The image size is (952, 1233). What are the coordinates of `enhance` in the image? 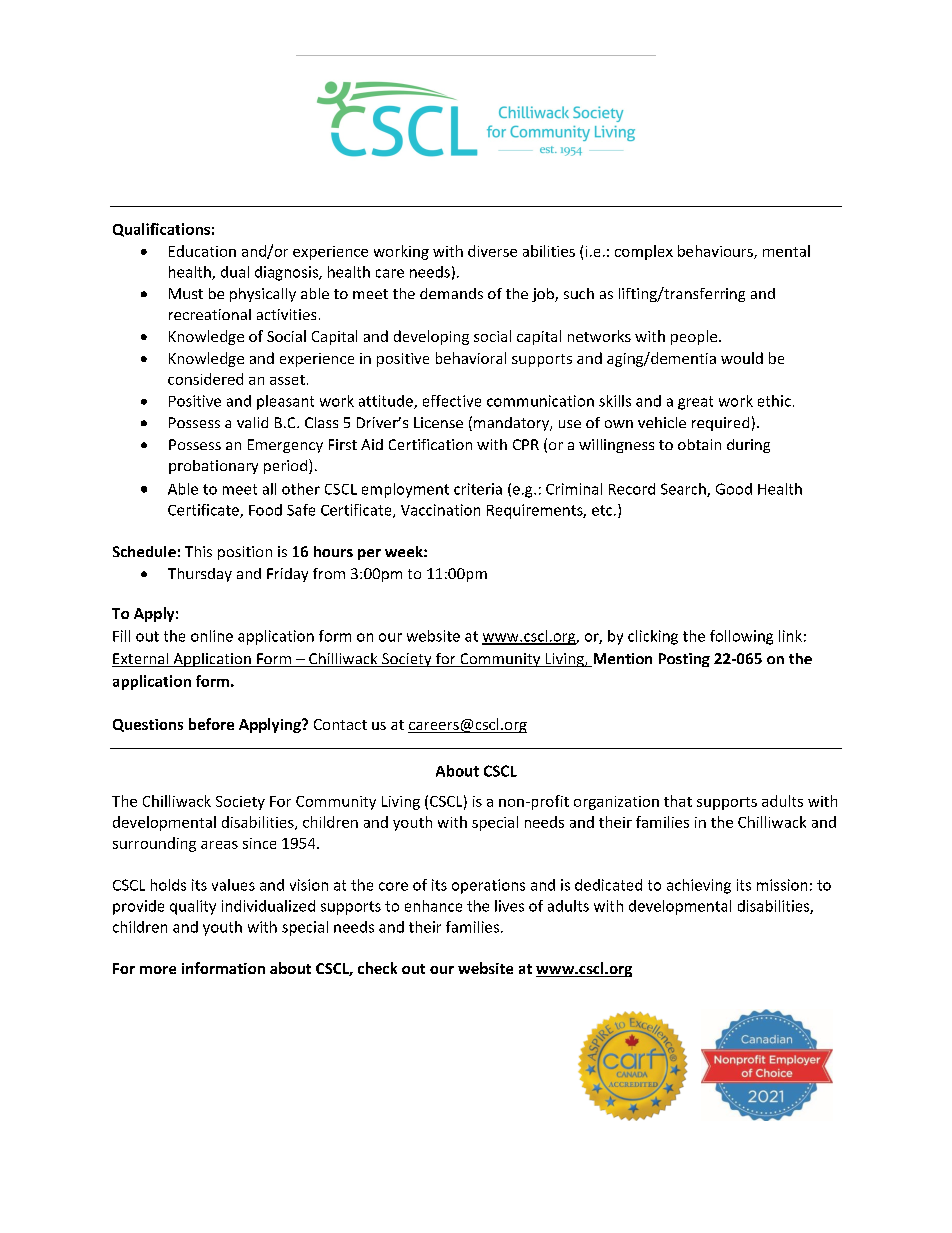 It's located at (433, 906).
